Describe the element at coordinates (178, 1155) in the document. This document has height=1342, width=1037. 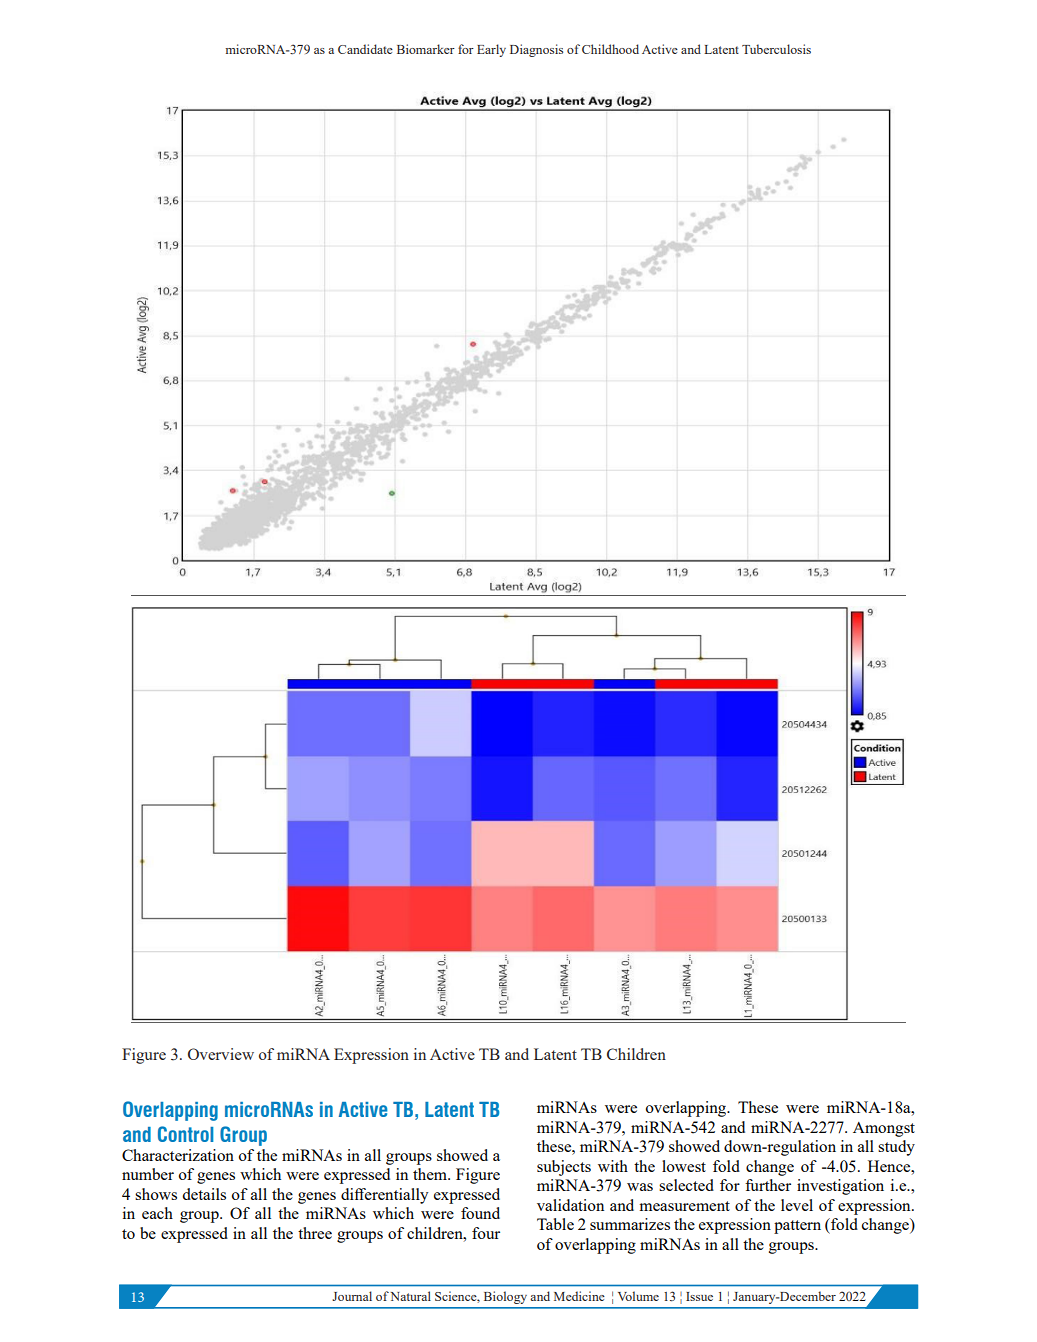
I see `Characterization` at that location.
